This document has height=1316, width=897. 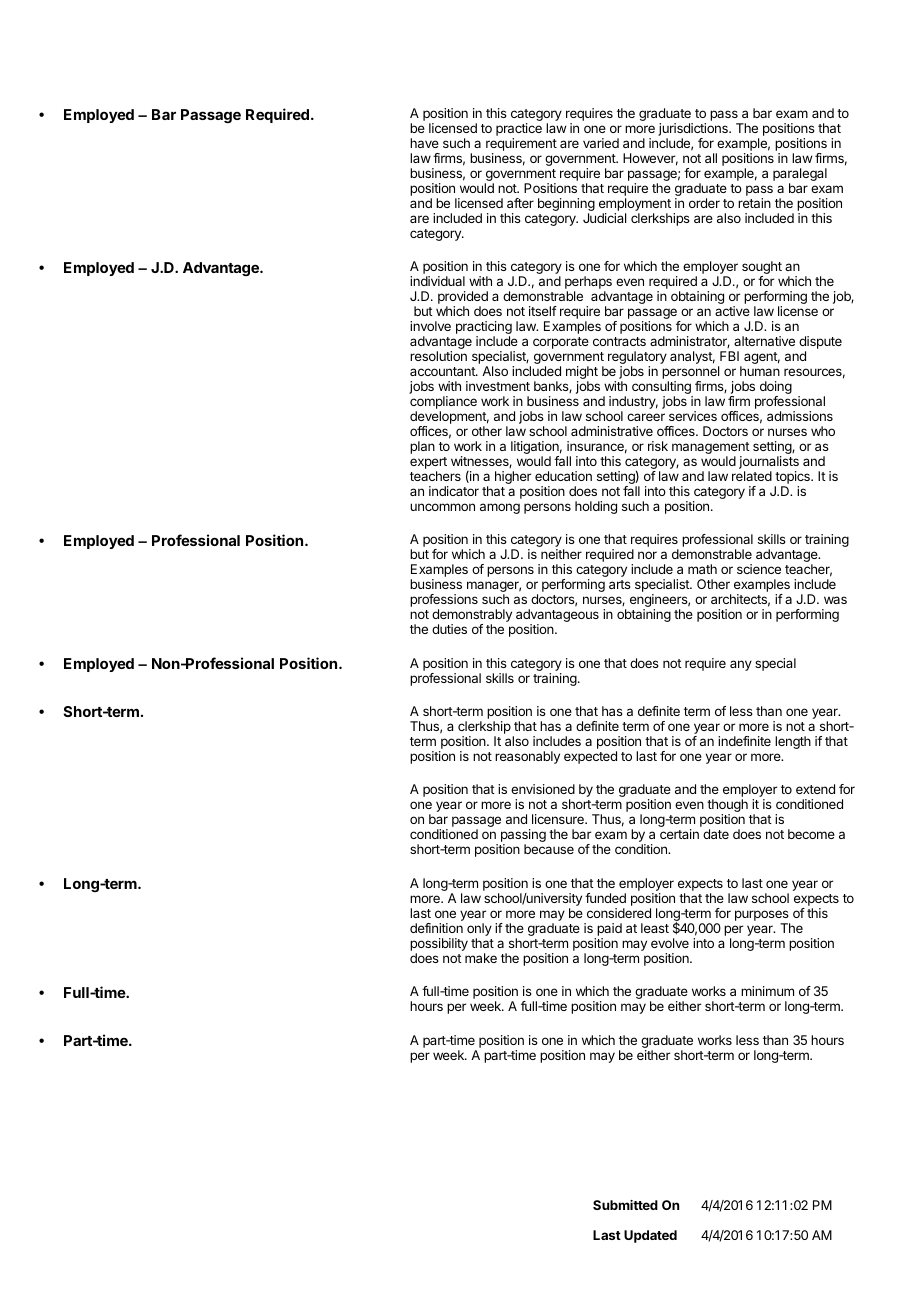 I want to click on minimum, so click(x=767, y=991).
